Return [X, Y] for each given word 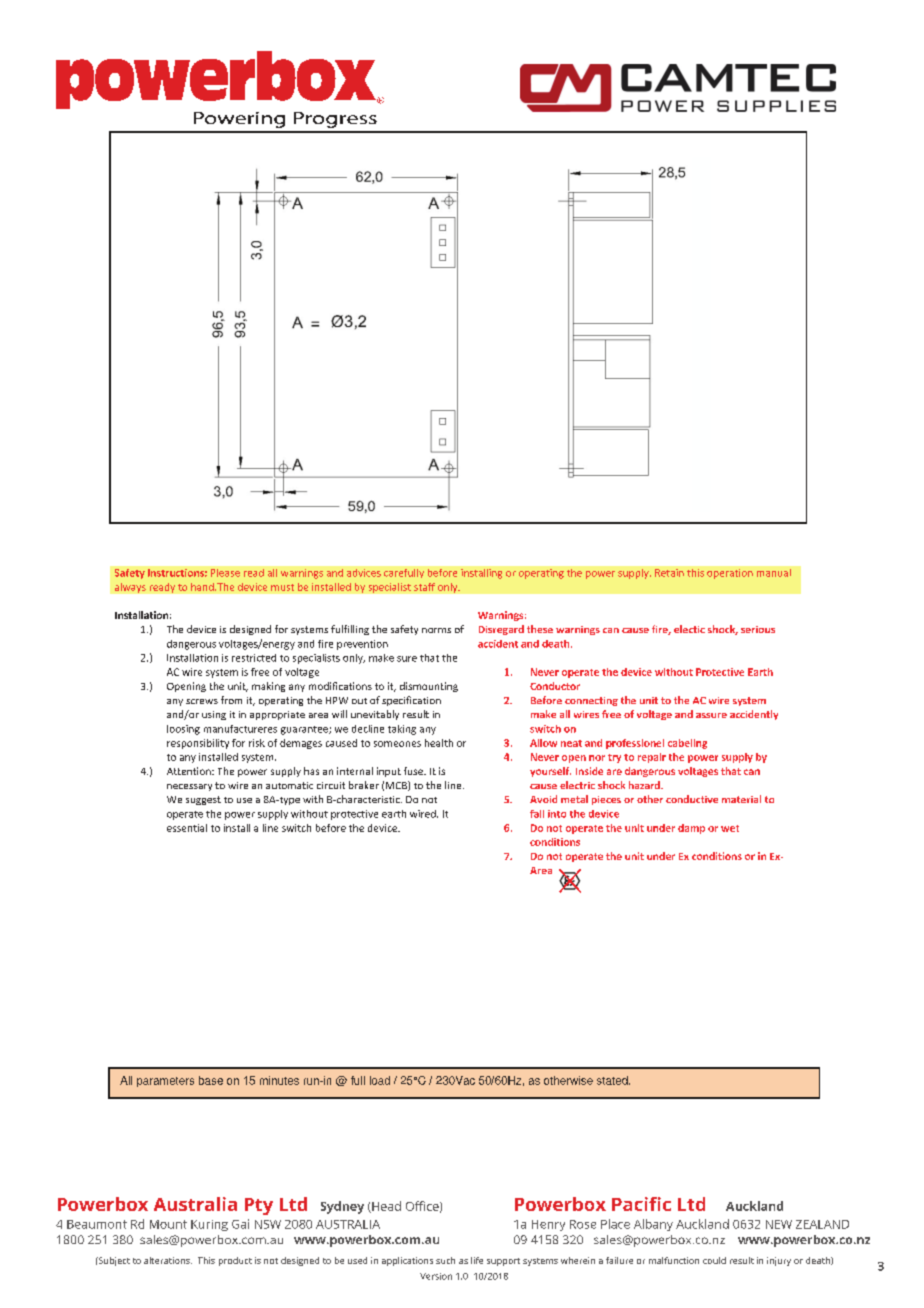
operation [730, 574]
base [211, 1080]
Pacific [641, 1204]
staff [424, 587]
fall [537, 814]
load [380, 1080]
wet [730, 828]
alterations [168, 1260]
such [445, 1260]
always [130, 588]
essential [187, 828]
